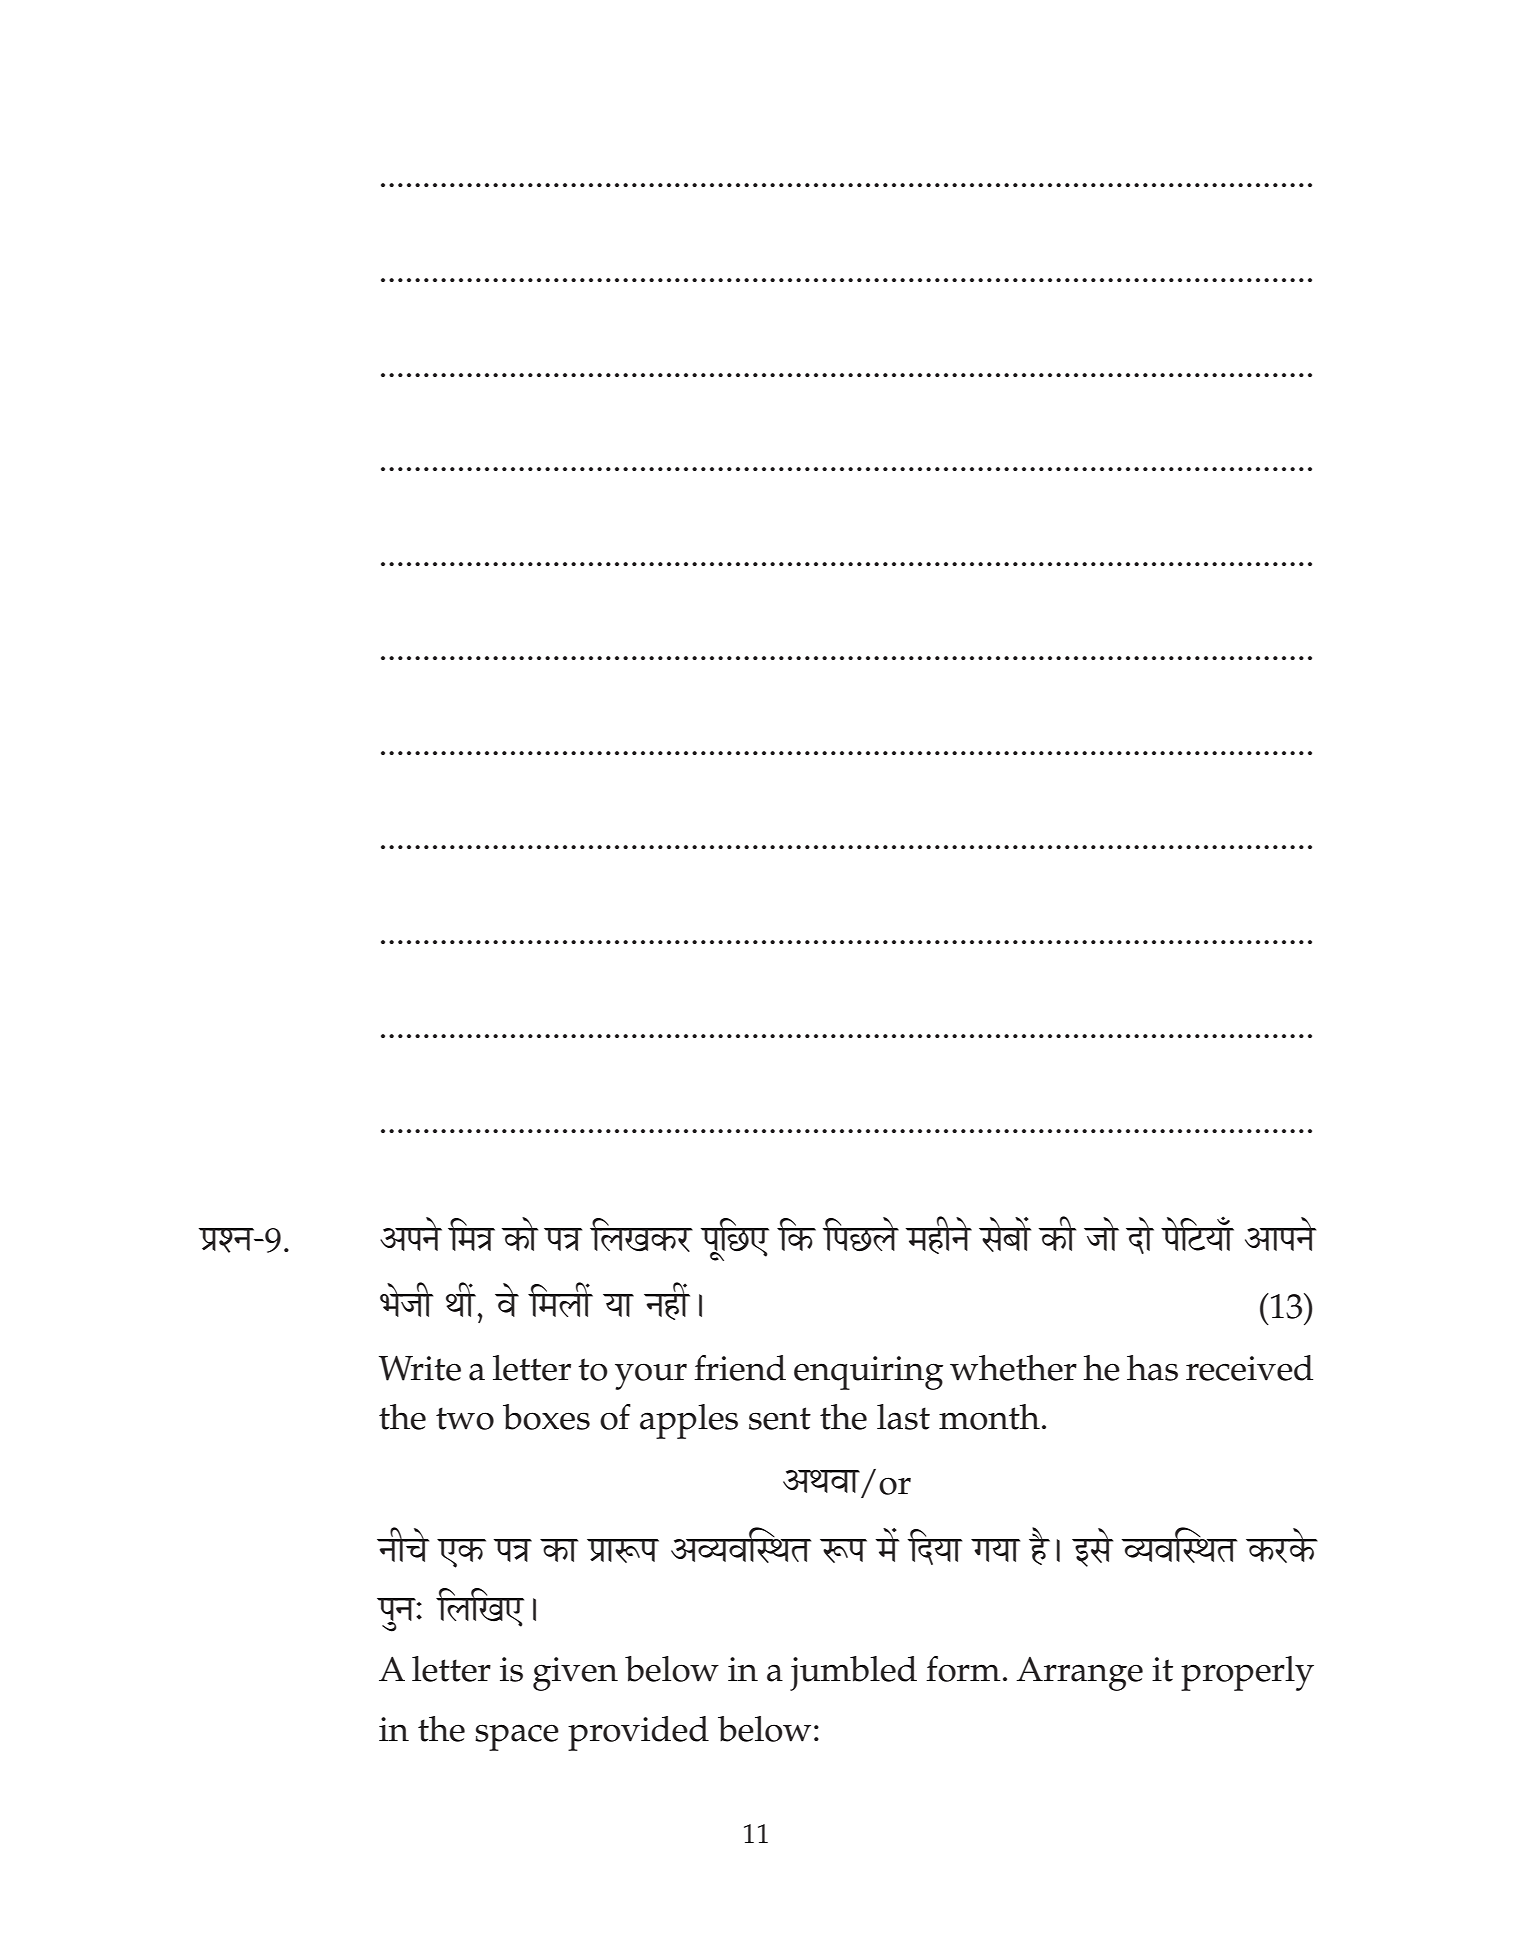  Describe the element at coordinates (638, 1733) in the document. I see `provided` at that location.
